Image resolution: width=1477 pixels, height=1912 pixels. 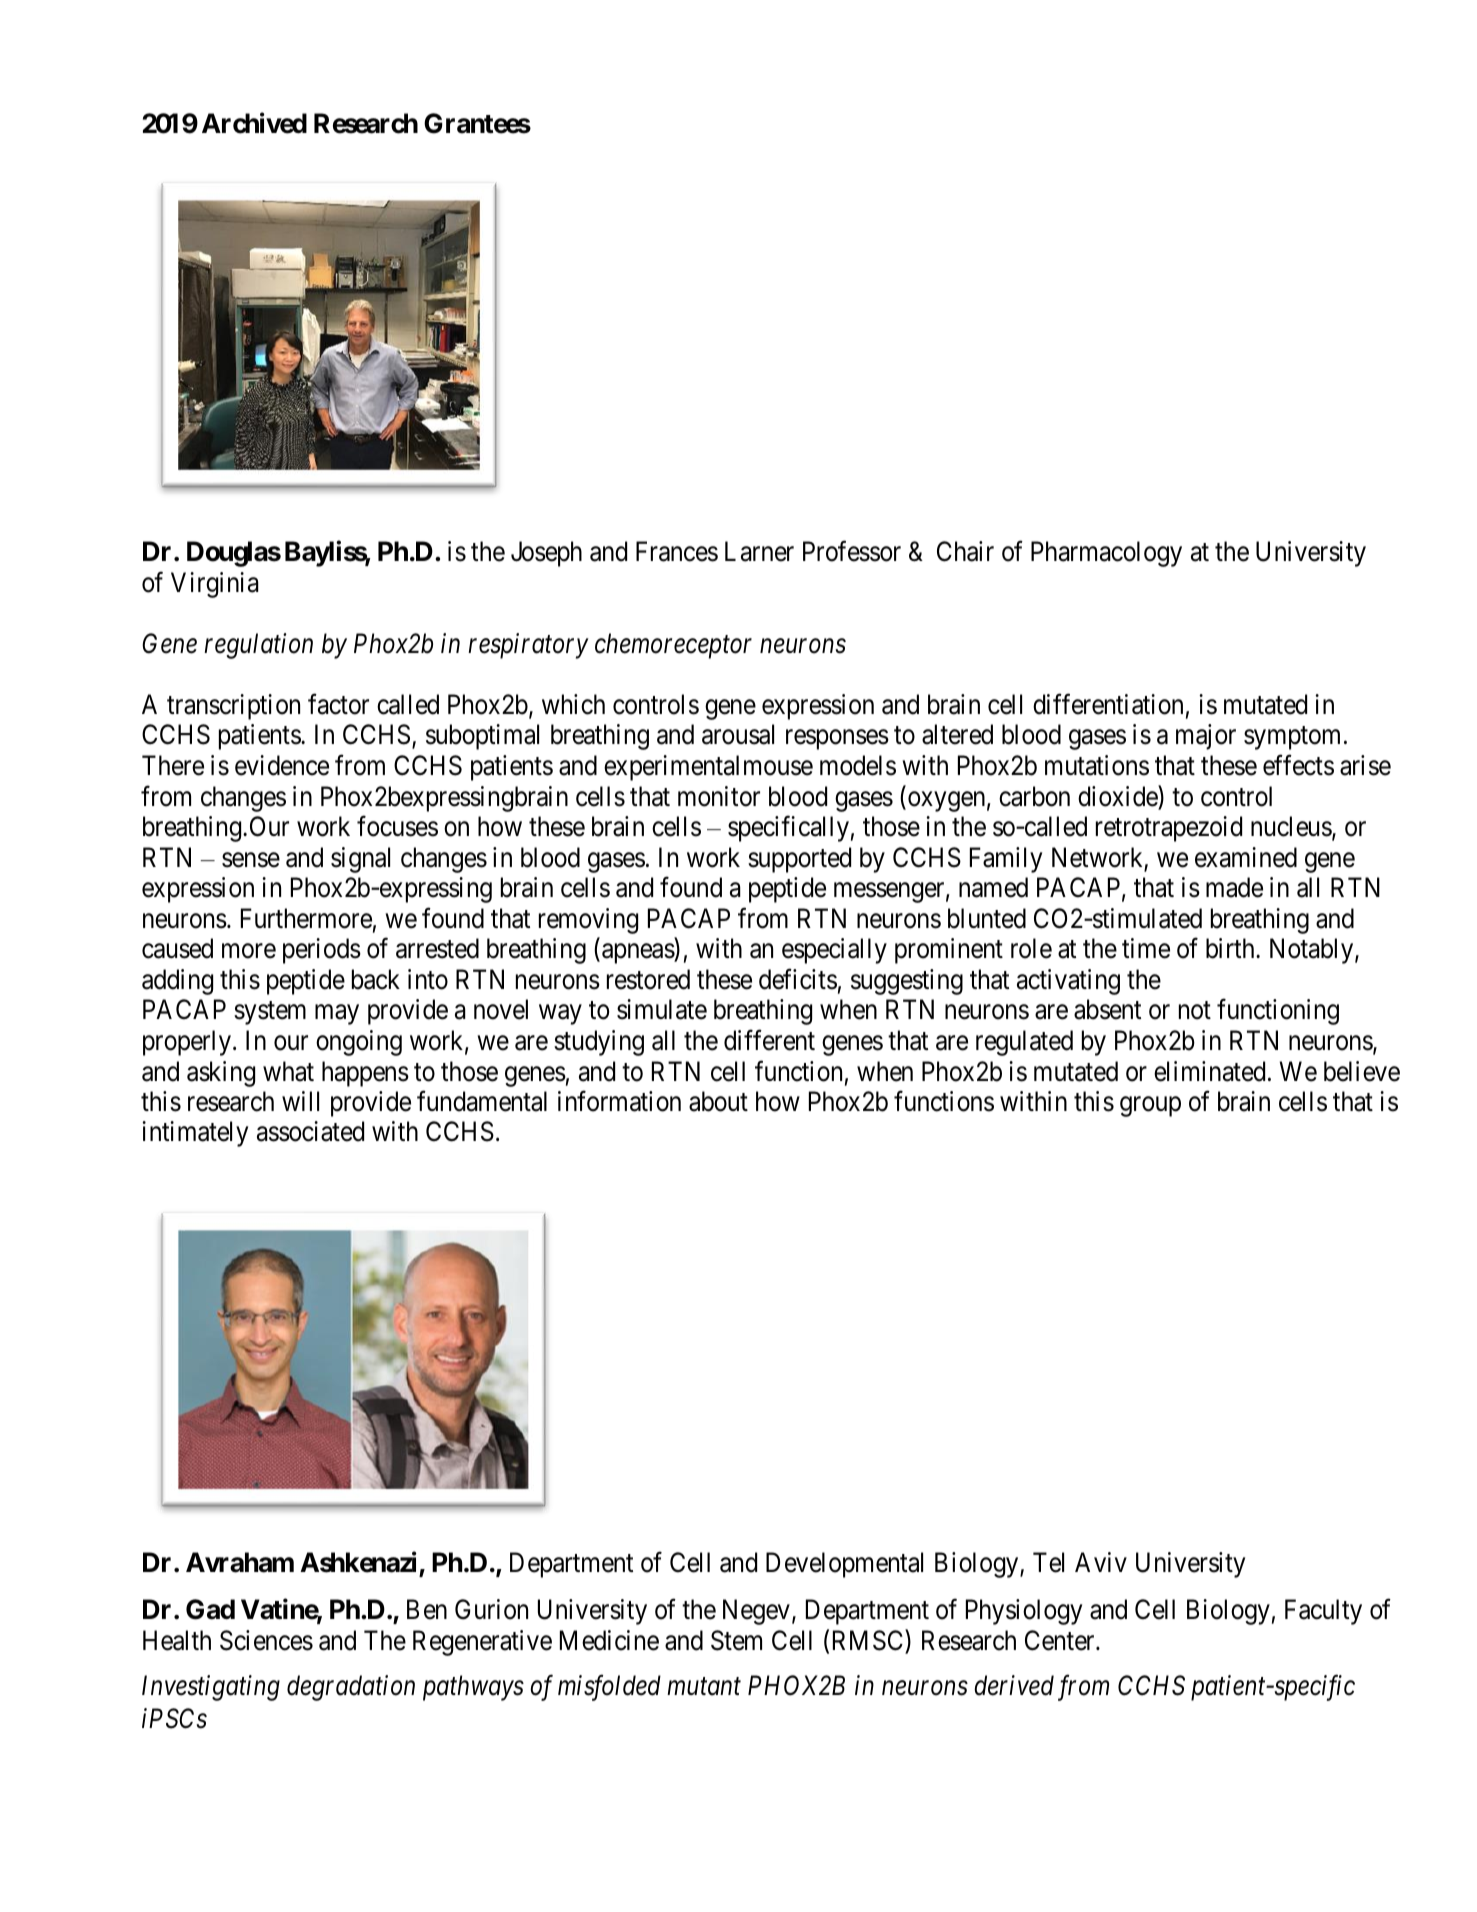 What do you see at coordinates (738, 734) in the image?
I see `arousal` at bounding box center [738, 734].
